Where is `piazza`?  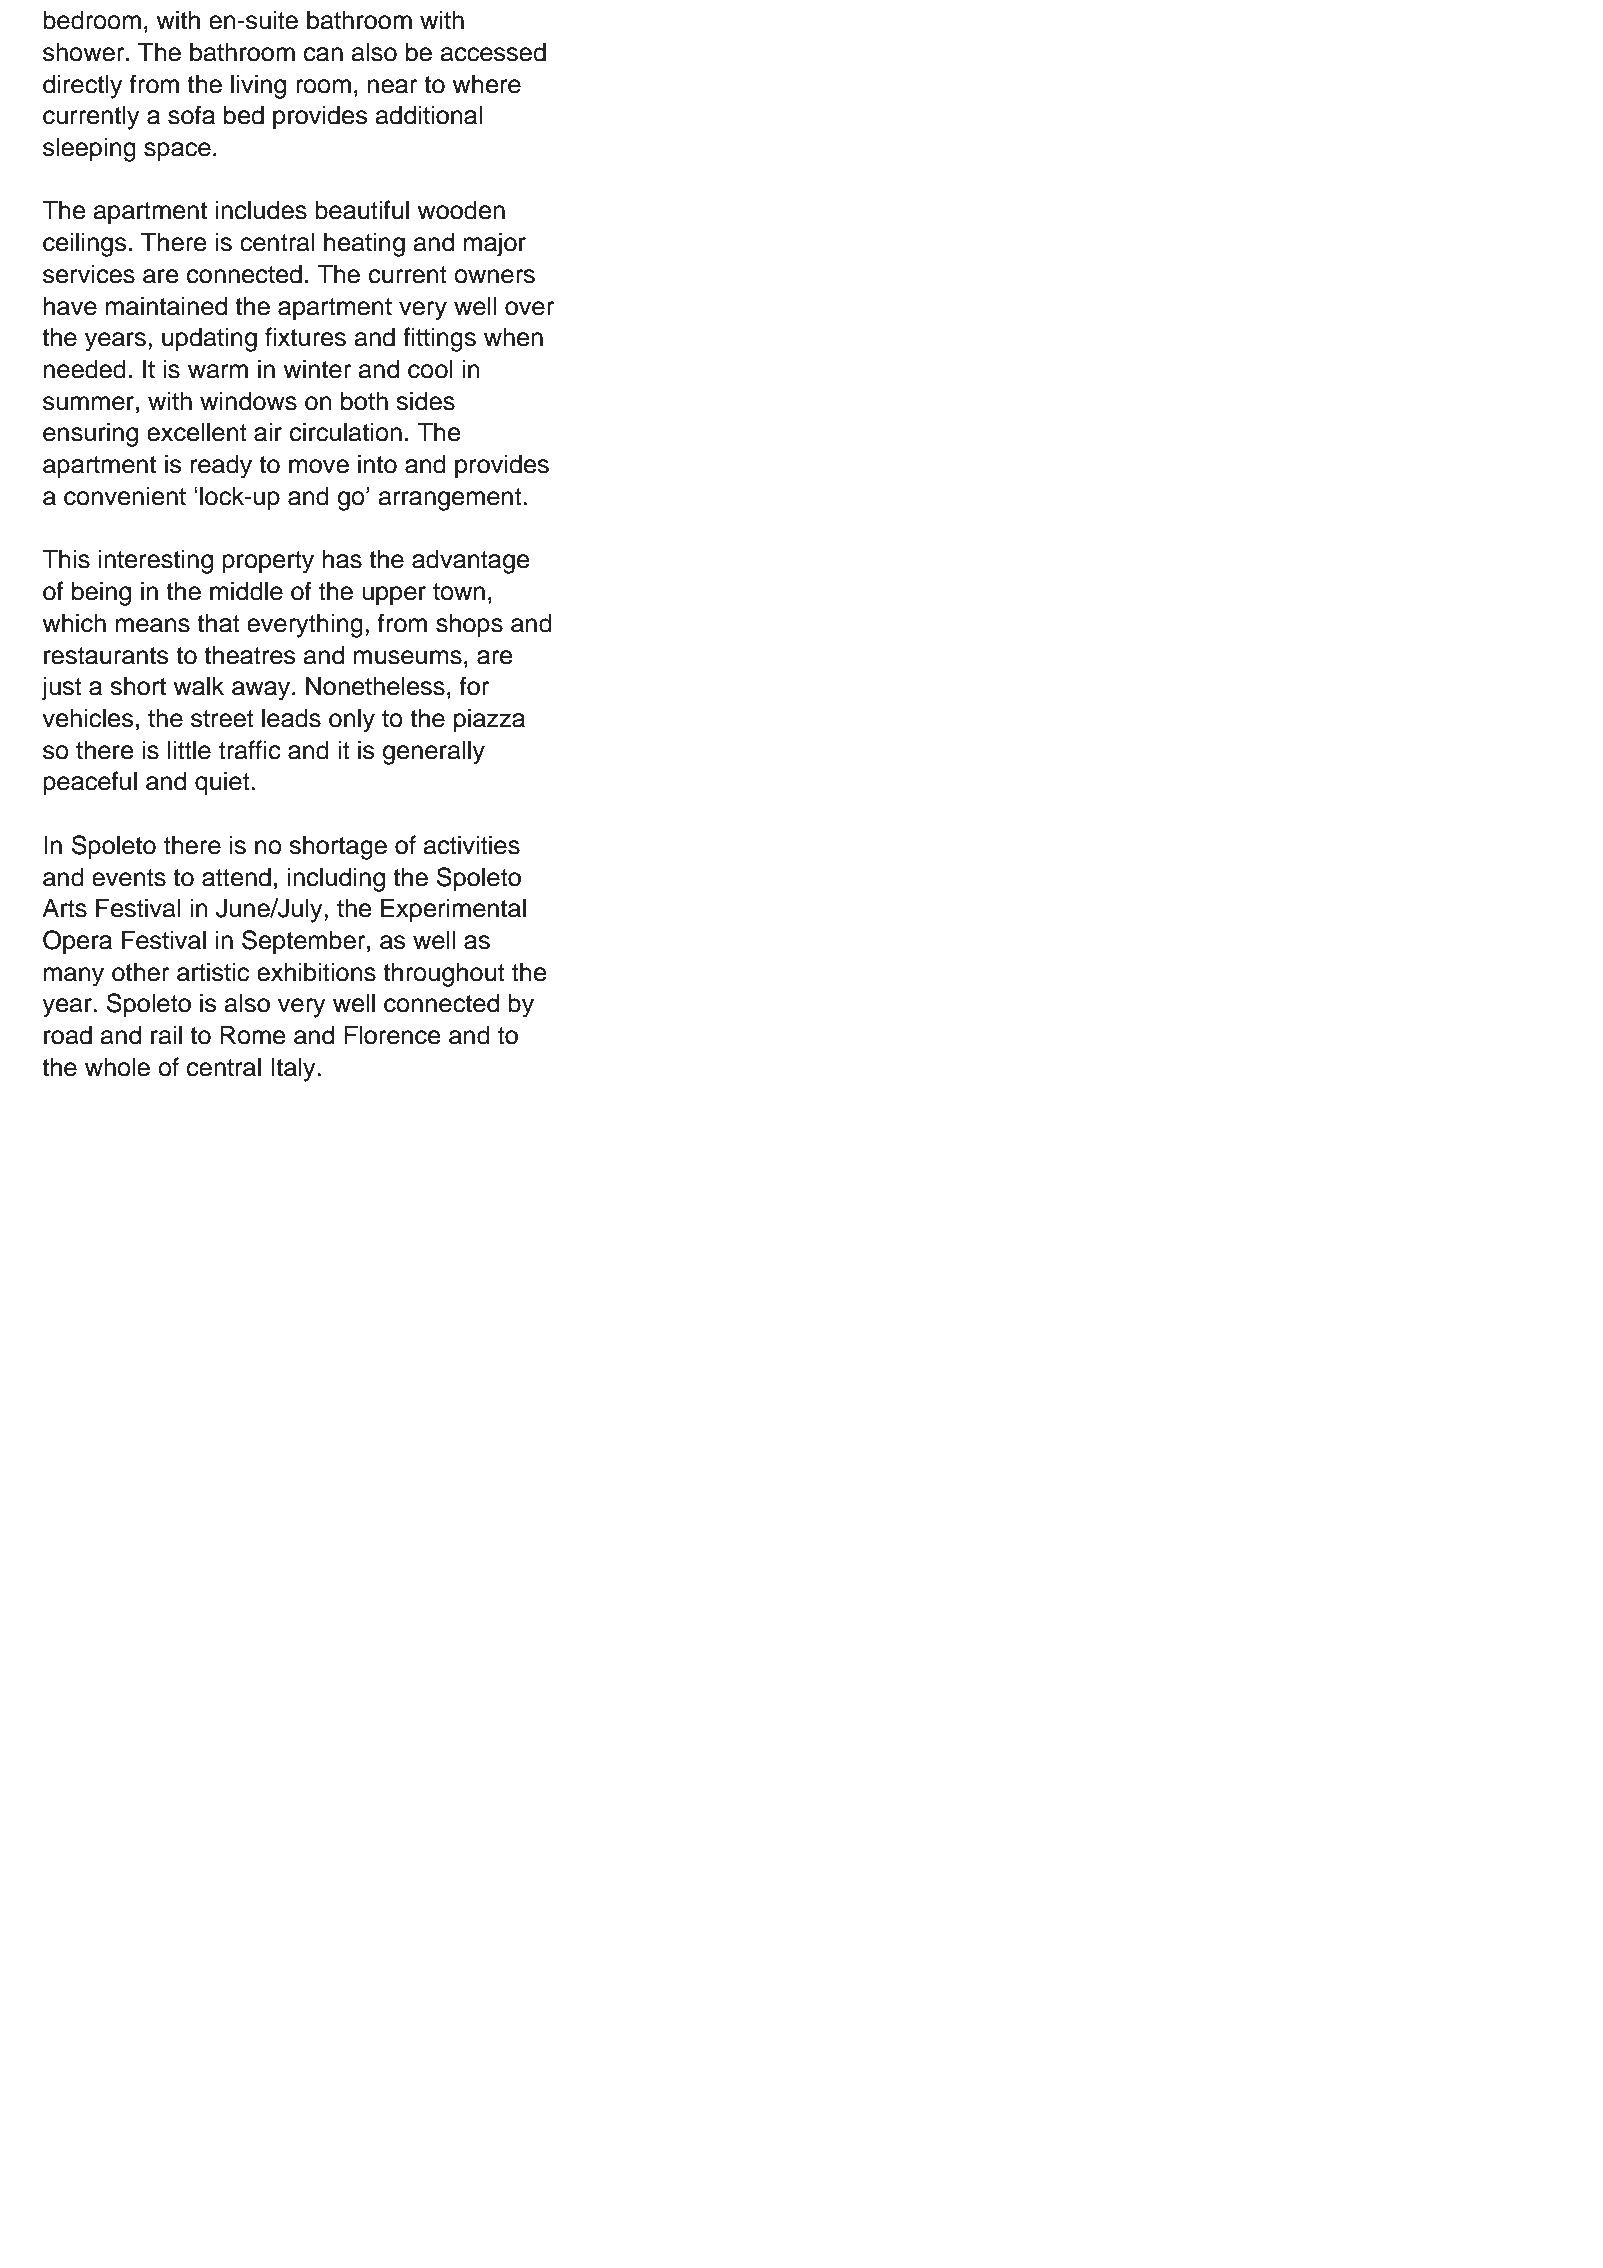
piazza is located at coordinates (489, 720).
